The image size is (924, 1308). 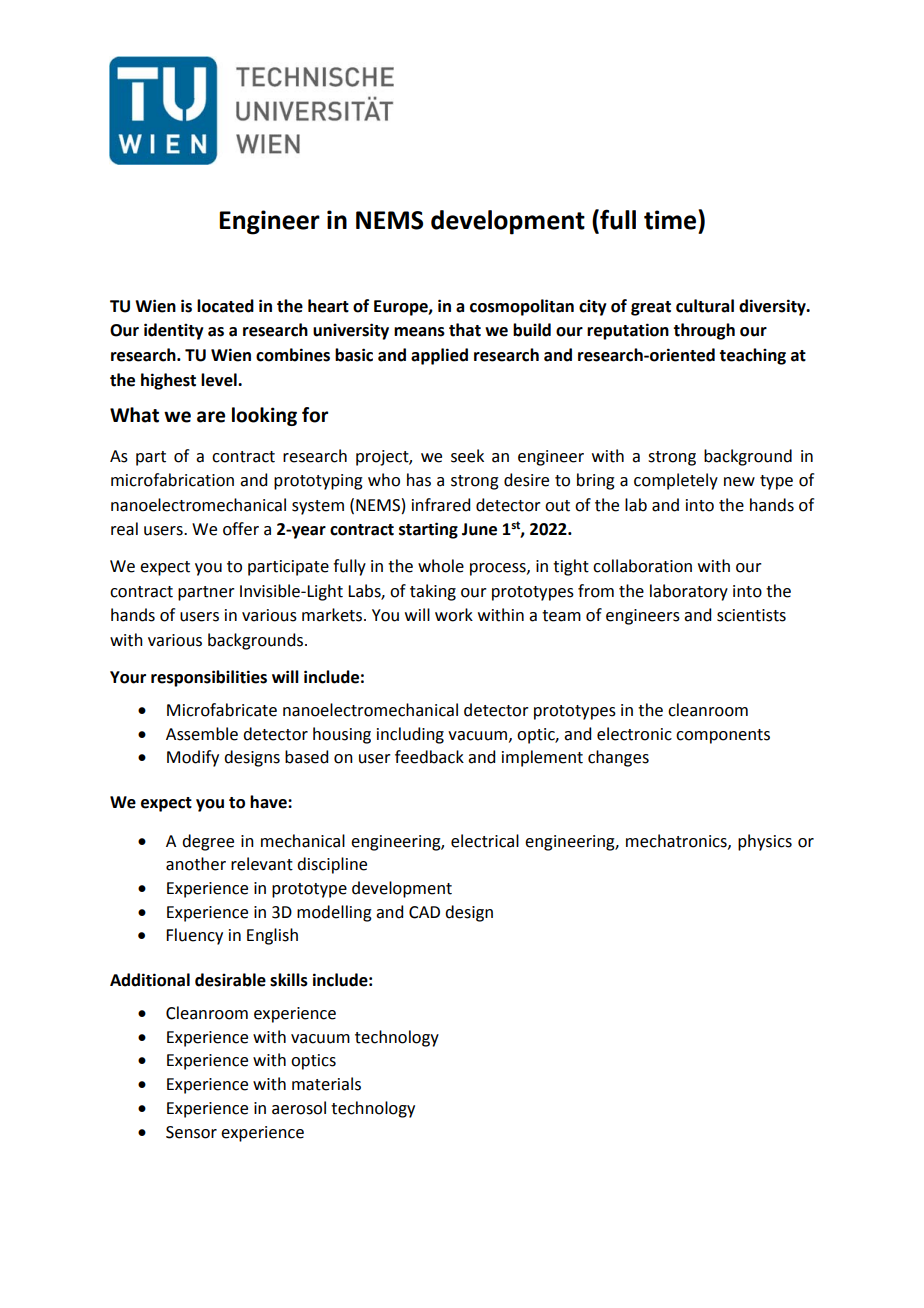 What do you see at coordinates (723, 736) in the screenshot?
I see `components` at bounding box center [723, 736].
